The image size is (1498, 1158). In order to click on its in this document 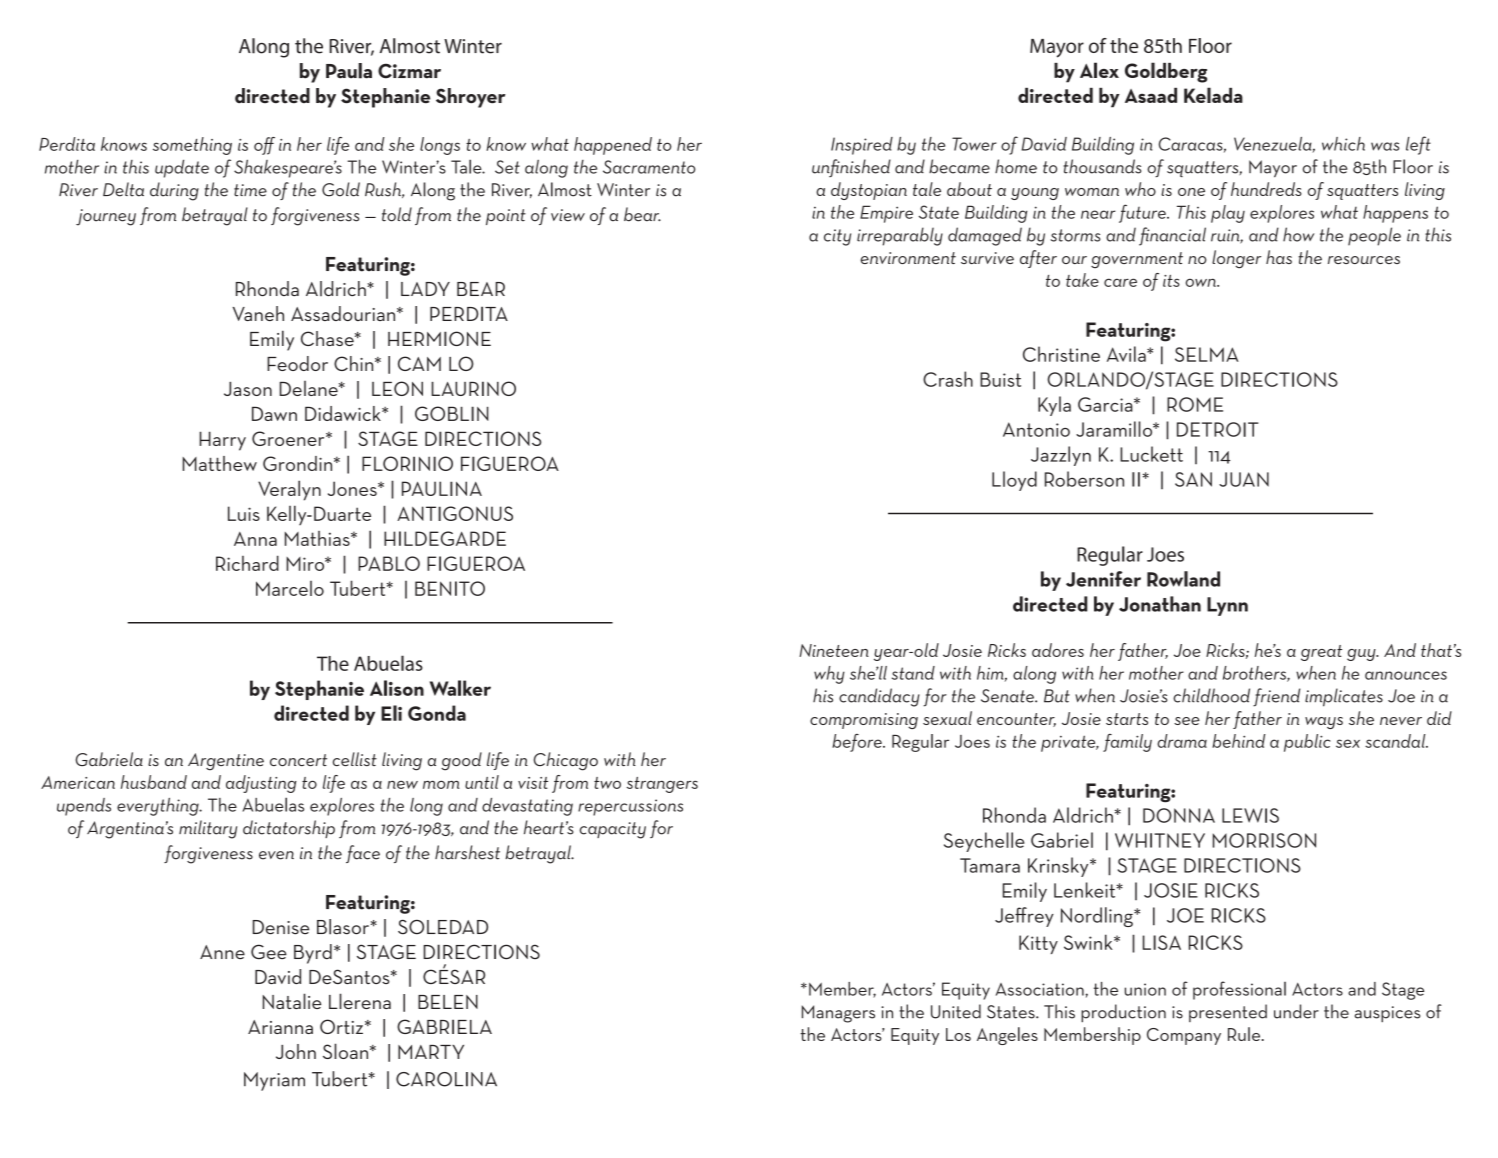, I will do `click(1171, 281)`.
